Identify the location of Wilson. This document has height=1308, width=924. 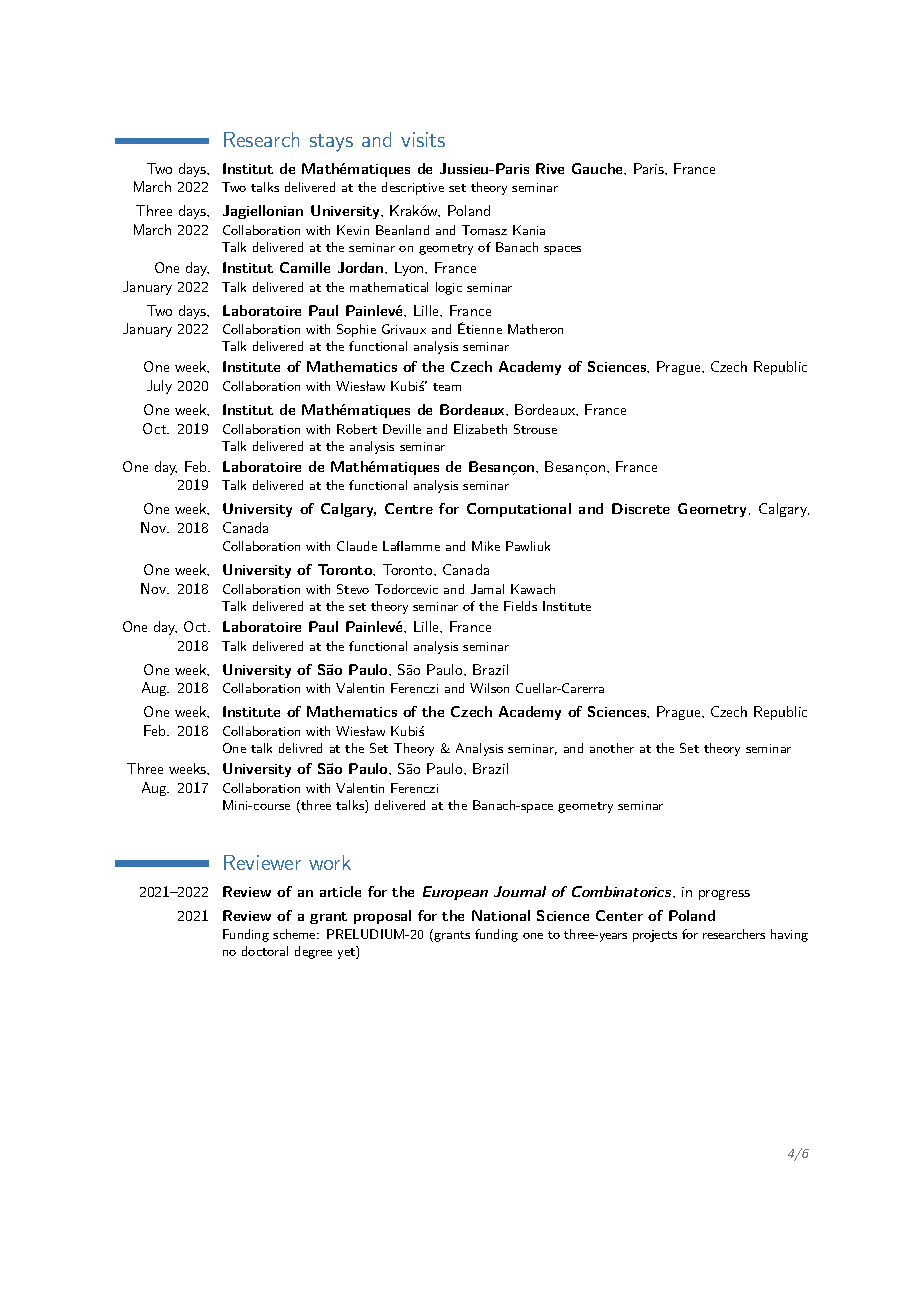
(489, 688).
